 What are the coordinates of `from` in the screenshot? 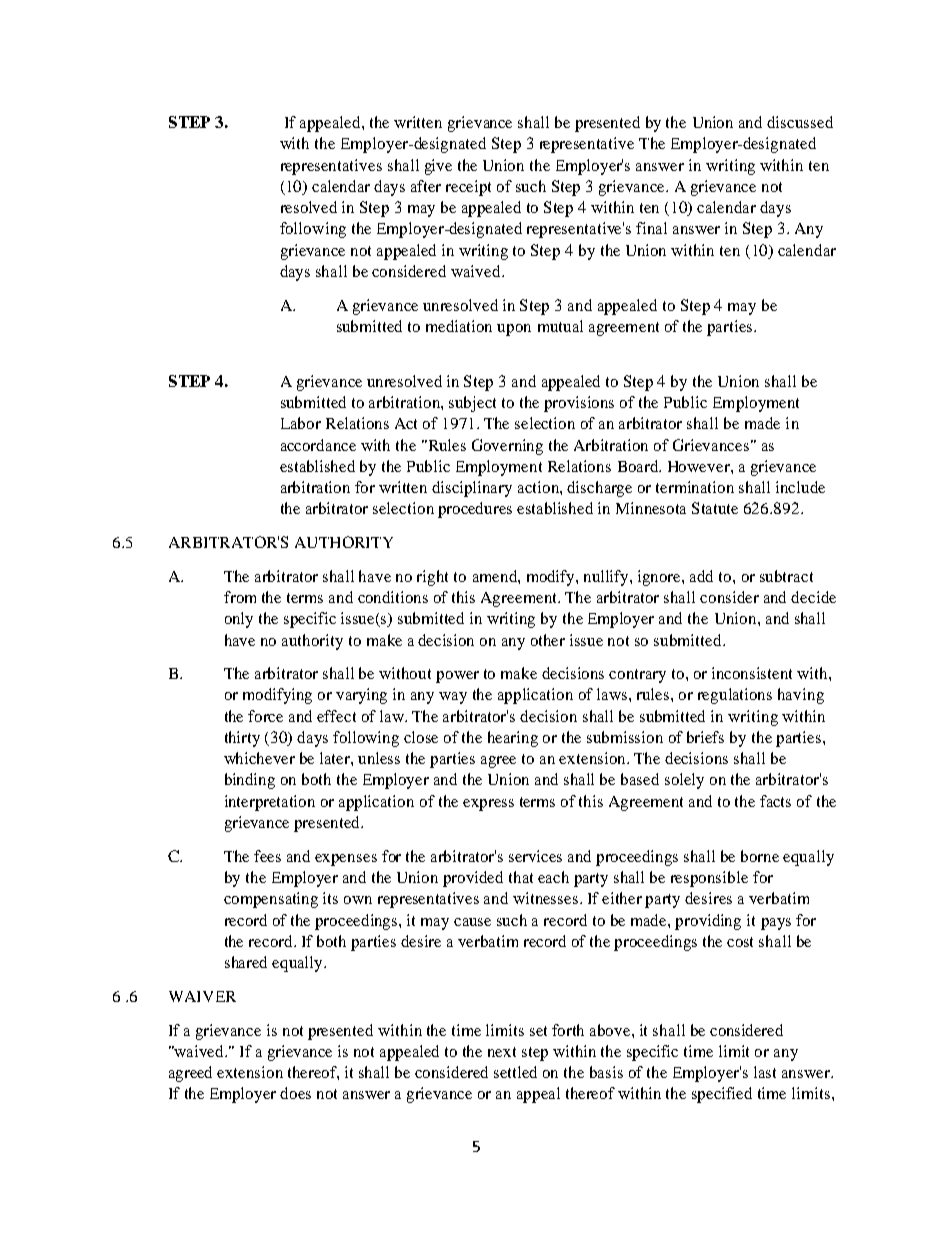 It's located at (240, 597).
